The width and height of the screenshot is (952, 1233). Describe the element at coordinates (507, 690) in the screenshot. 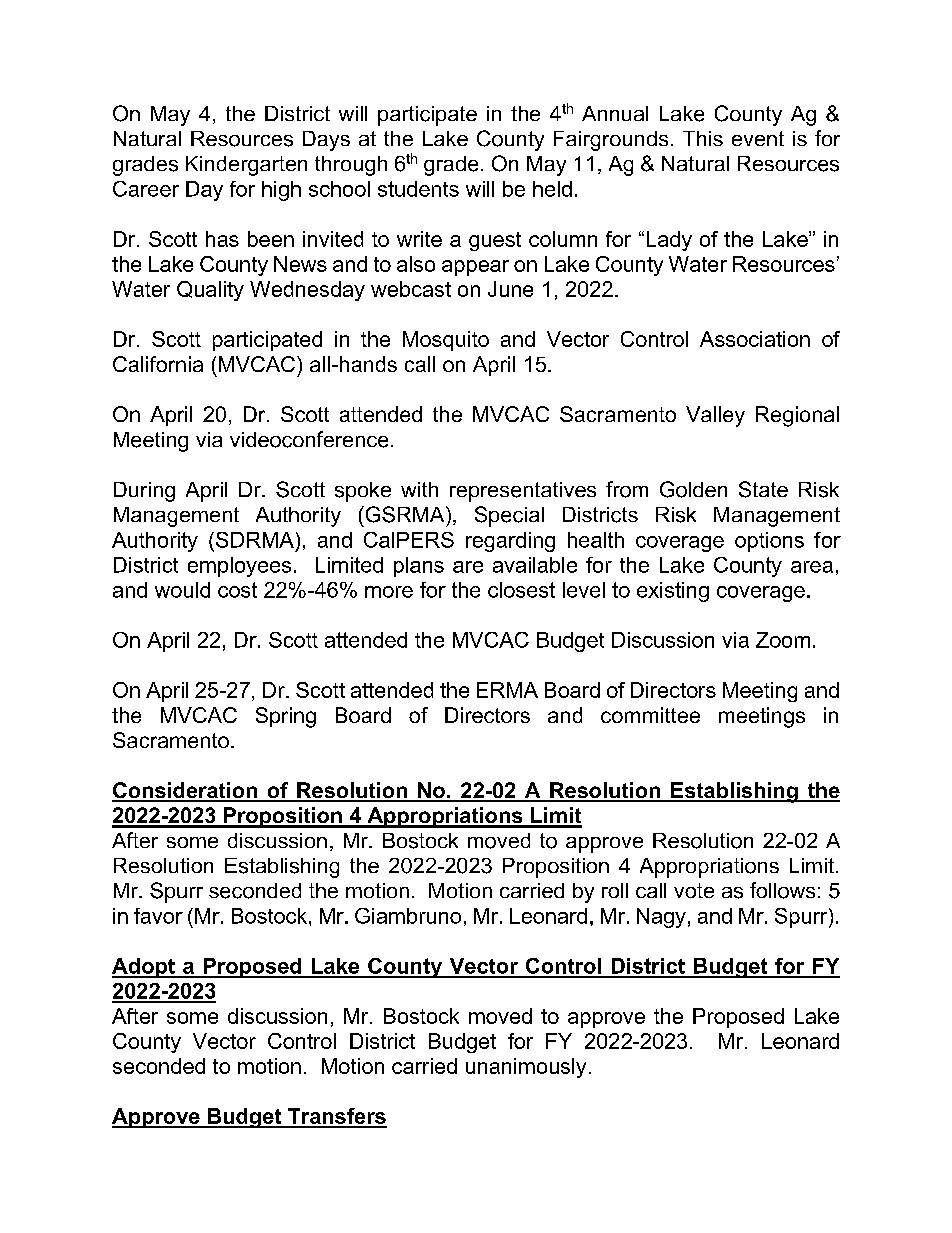

I see `ERMA` at that location.
